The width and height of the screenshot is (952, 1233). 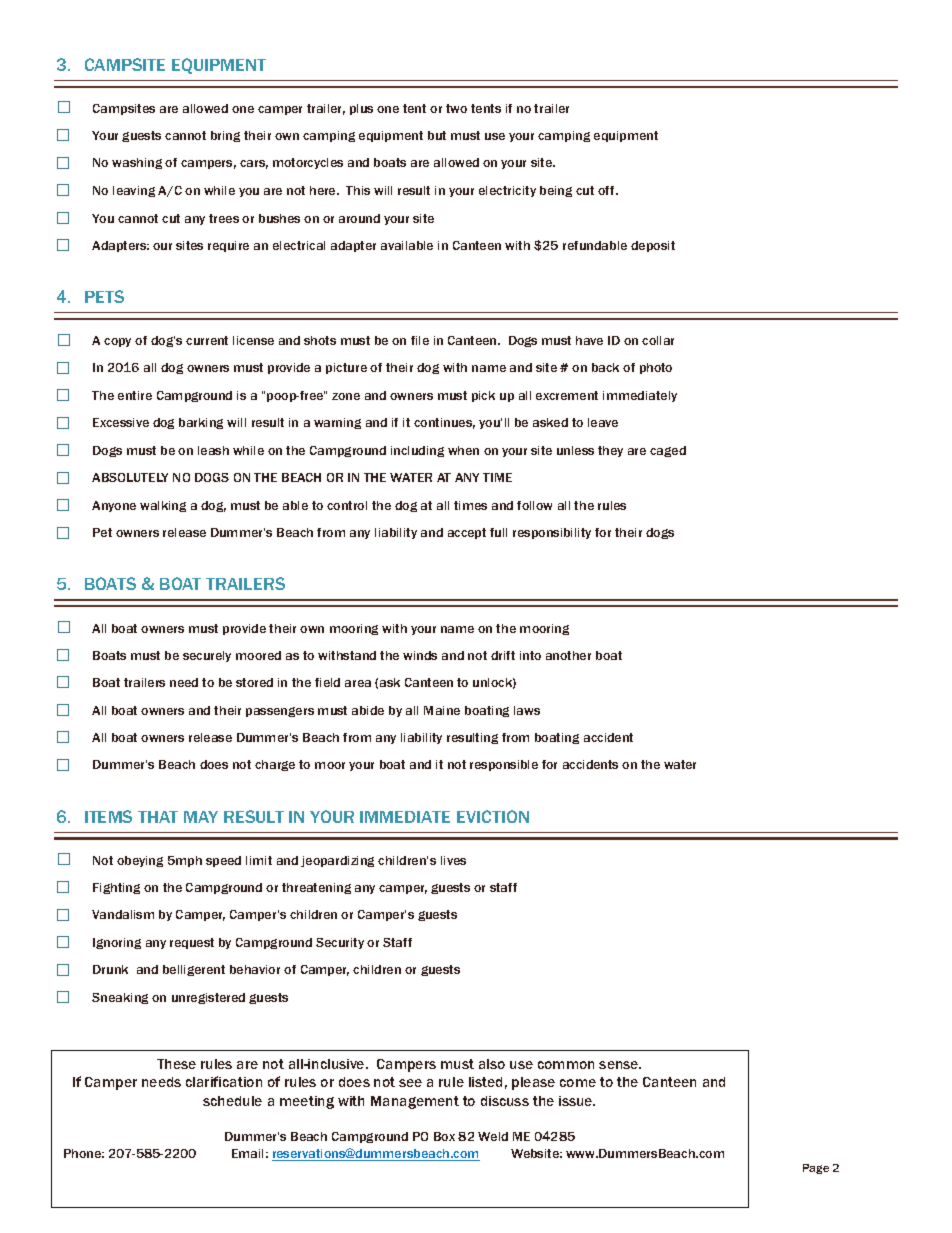 I want to click on when, so click(x=463, y=450).
